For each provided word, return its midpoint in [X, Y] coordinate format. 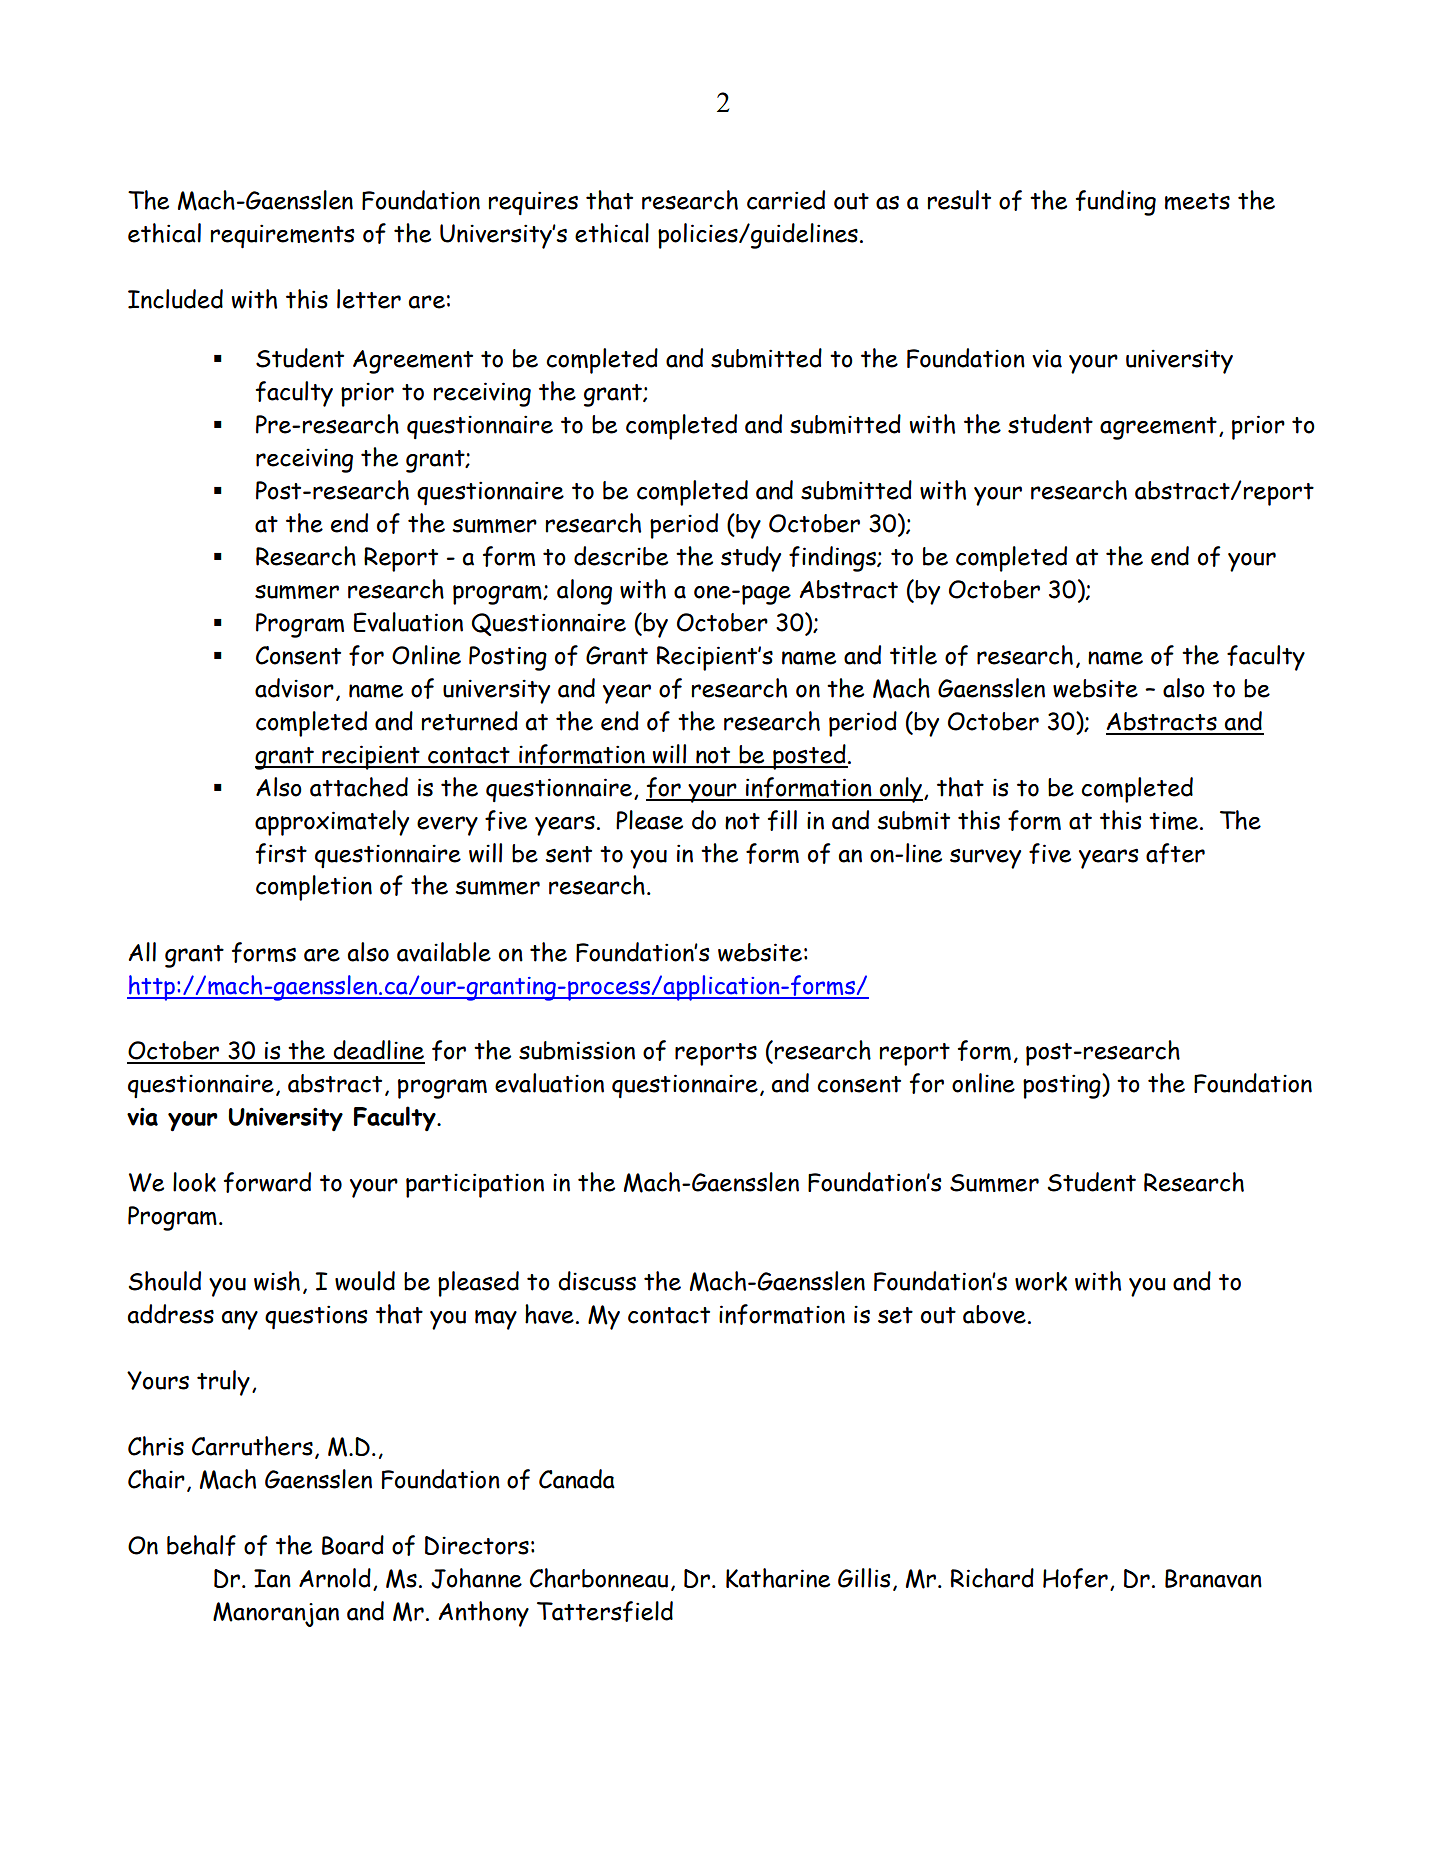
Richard [992, 1578]
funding [1116, 203]
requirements [283, 236]
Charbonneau [599, 1578]
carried [786, 200]
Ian [272, 1578]
